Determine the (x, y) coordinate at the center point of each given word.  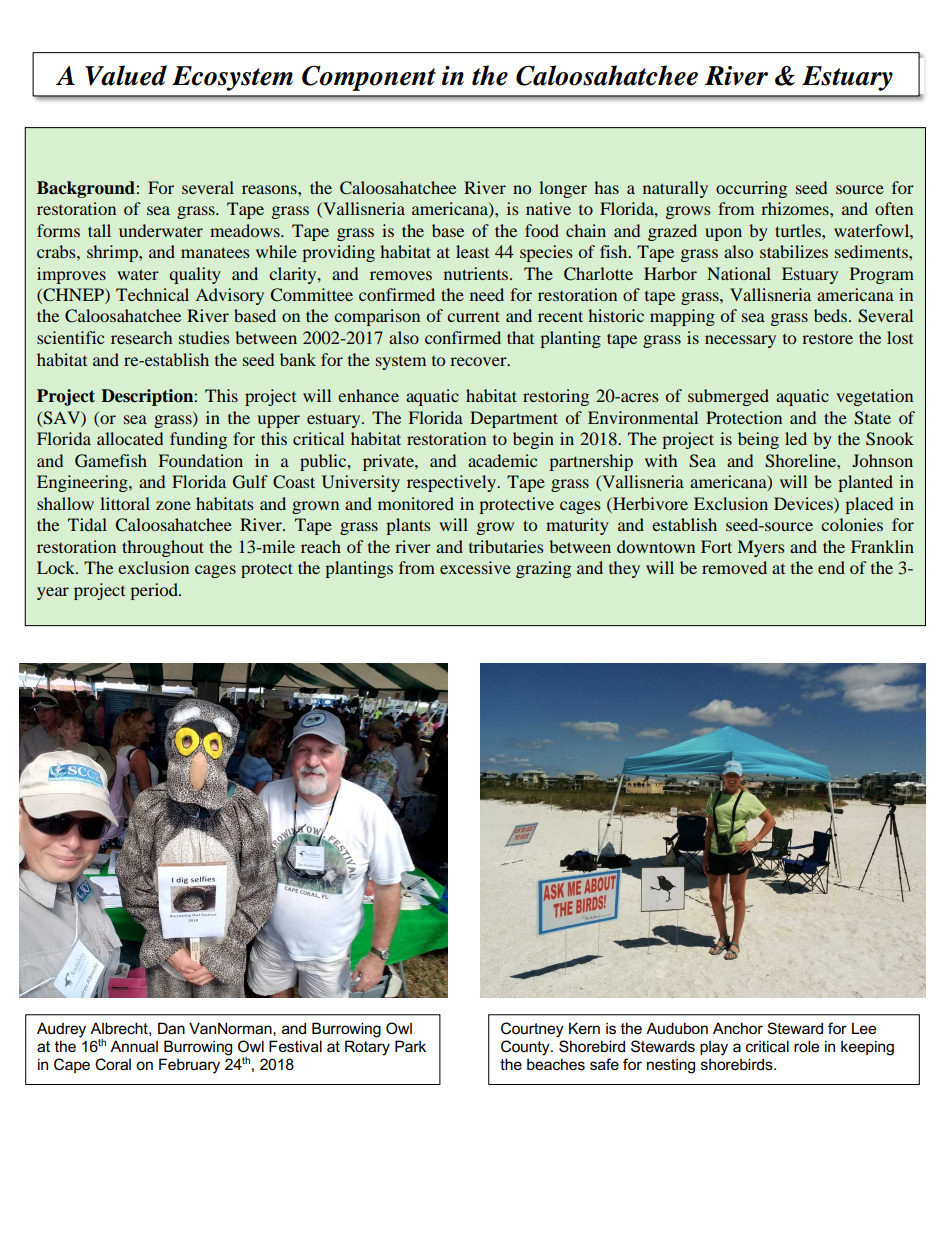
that (520, 337)
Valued (126, 75)
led (796, 438)
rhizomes (796, 208)
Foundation (201, 460)
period (155, 591)
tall (99, 230)
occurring (751, 189)
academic (502, 460)
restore (827, 338)
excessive (475, 567)
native (548, 208)
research (141, 337)
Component (369, 78)
